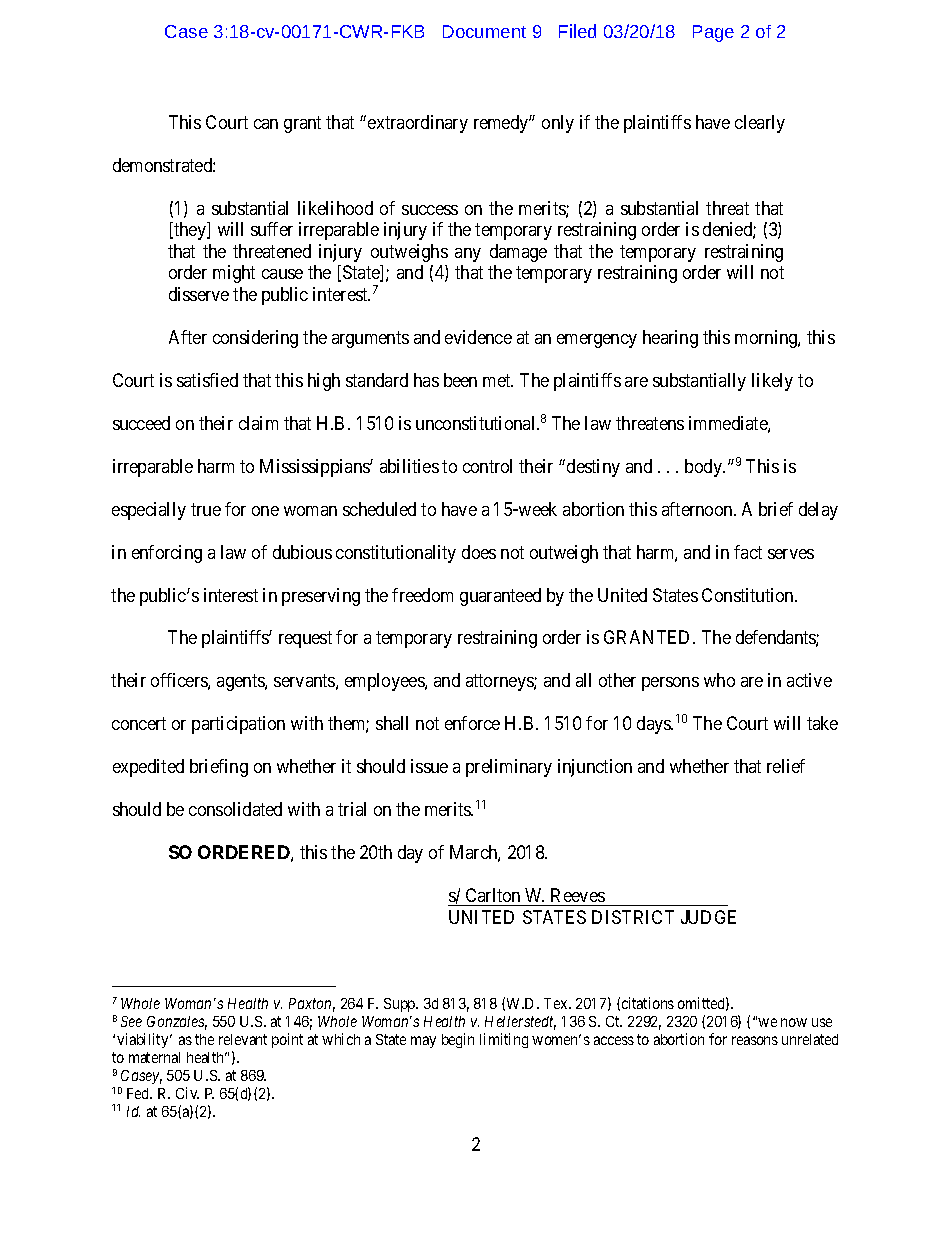 The image size is (952, 1233). What do you see at coordinates (266, 124) in the screenshot?
I see `can` at bounding box center [266, 124].
